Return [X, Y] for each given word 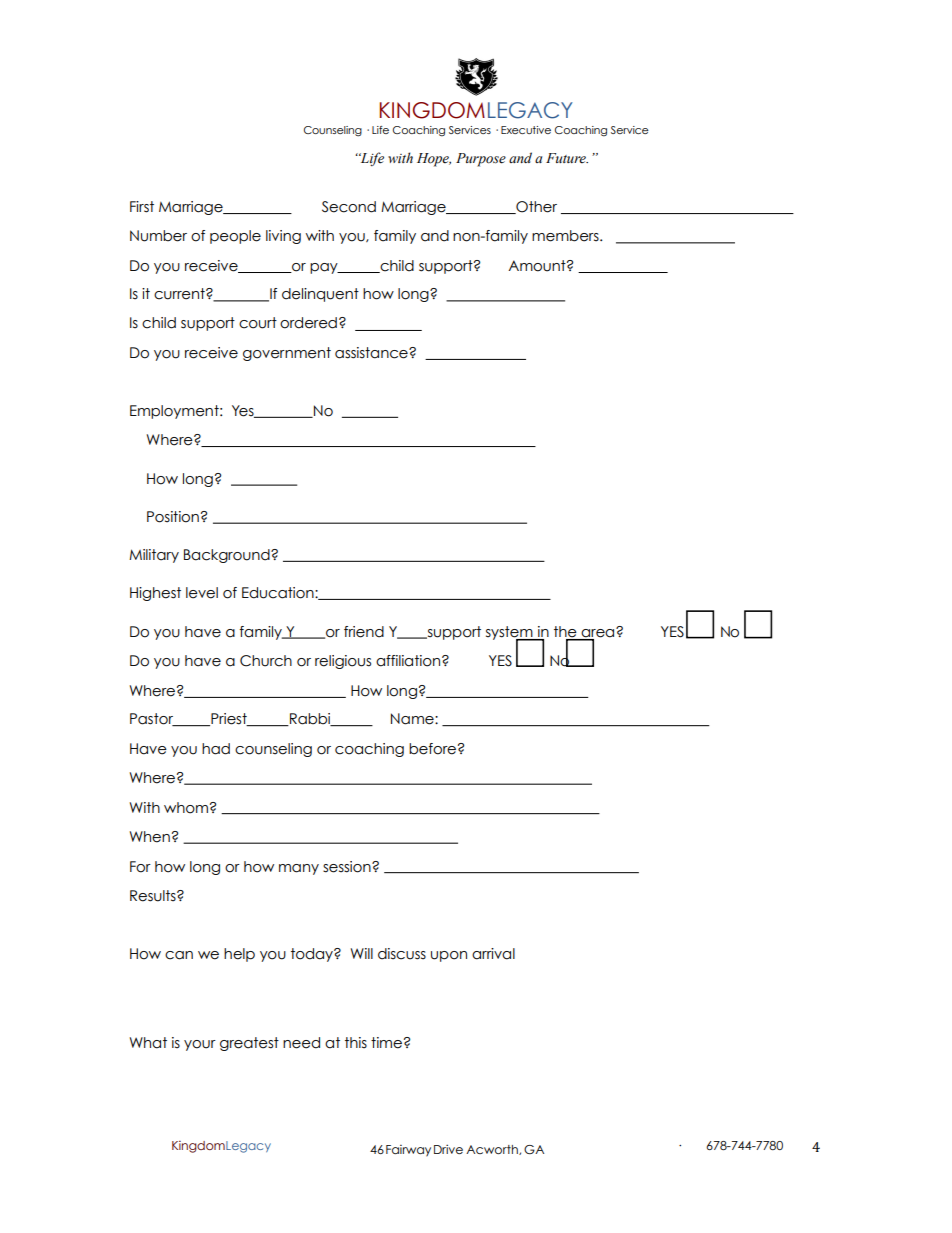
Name [413, 719]
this [356, 1042]
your [200, 1045]
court [258, 323]
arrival [493, 954]
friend [364, 632]
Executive [526, 130]
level [202, 593]
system [510, 634]
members [566, 236]
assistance [372, 353]
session [348, 867]
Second [349, 207]
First [142, 207]
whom [186, 808]
